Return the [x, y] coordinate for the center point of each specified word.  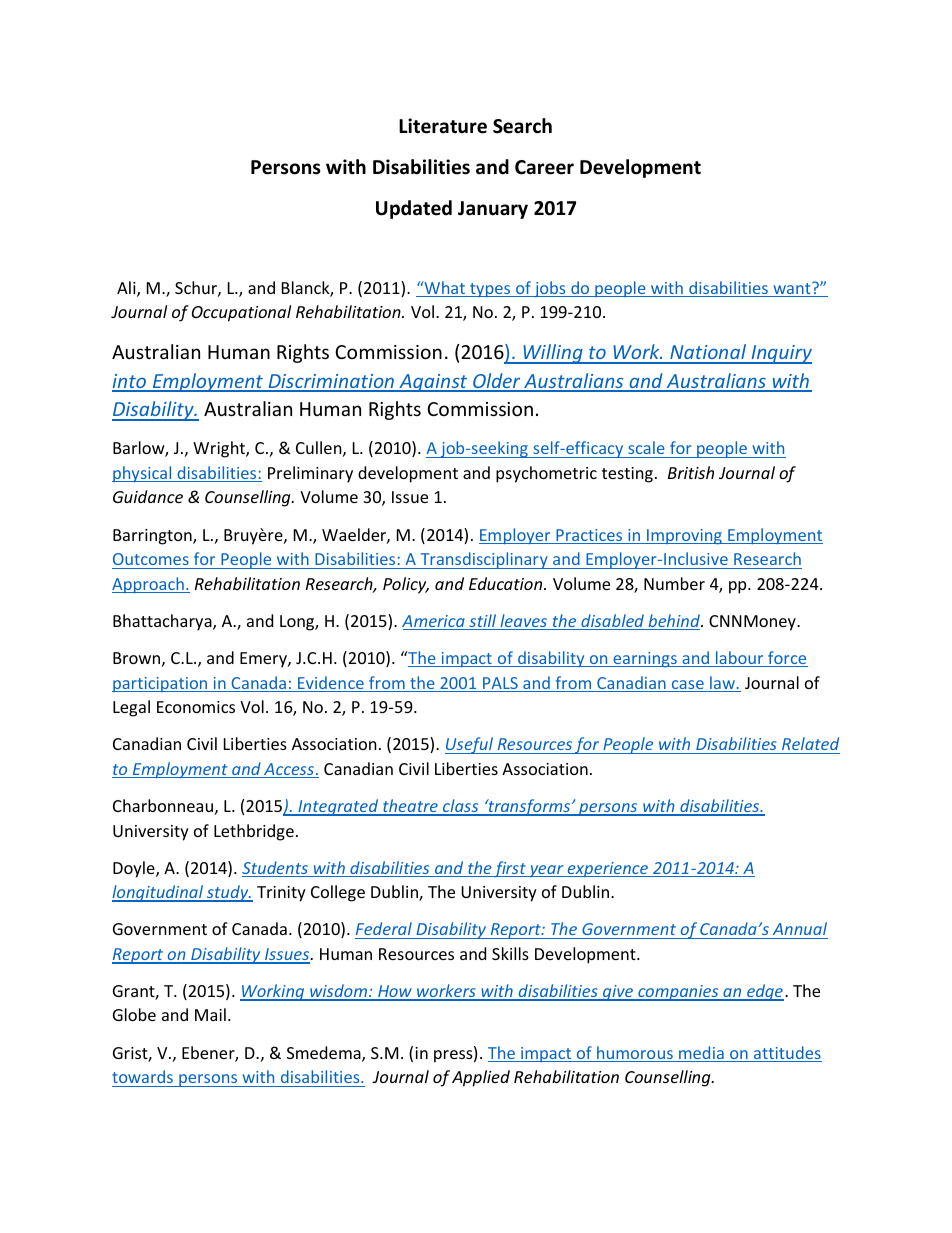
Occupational [241, 313]
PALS [500, 684]
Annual [799, 930]
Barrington [153, 537]
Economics [196, 707]
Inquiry [780, 354]
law [722, 684]
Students [276, 869]
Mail [210, 1014]
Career [544, 167]
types [490, 290]
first [510, 869]
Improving [684, 537]
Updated [414, 209]
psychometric [546, 474]
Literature [443, 126]
